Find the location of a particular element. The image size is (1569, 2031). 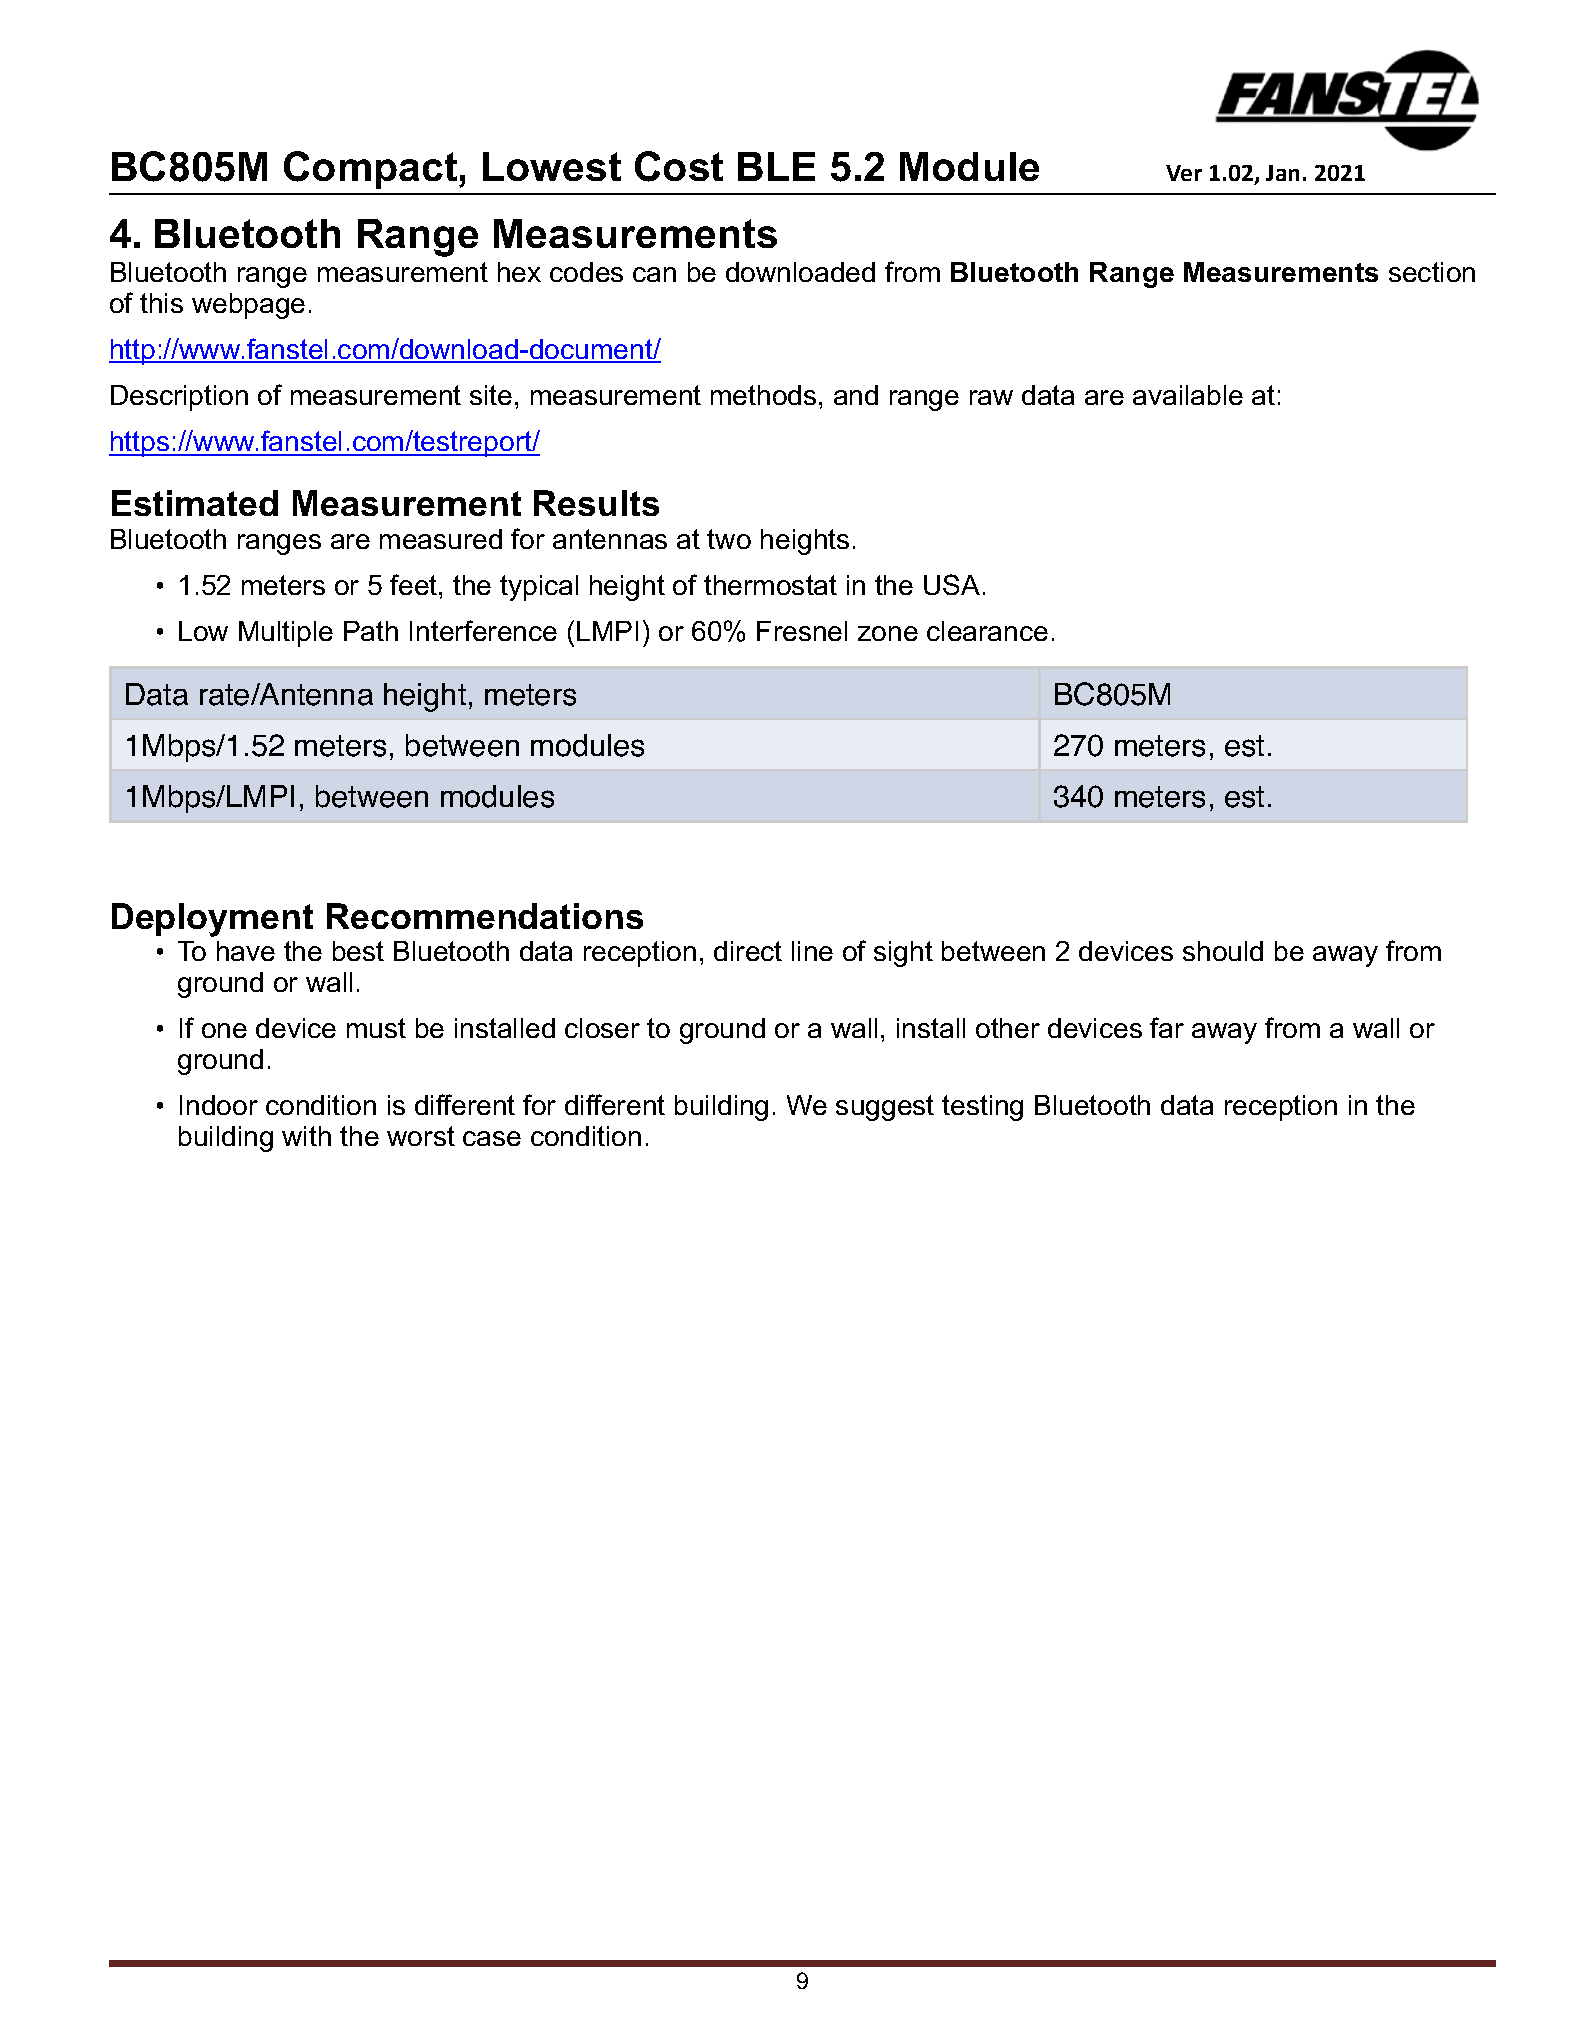

Compact is located at coordinates (372, 170).
